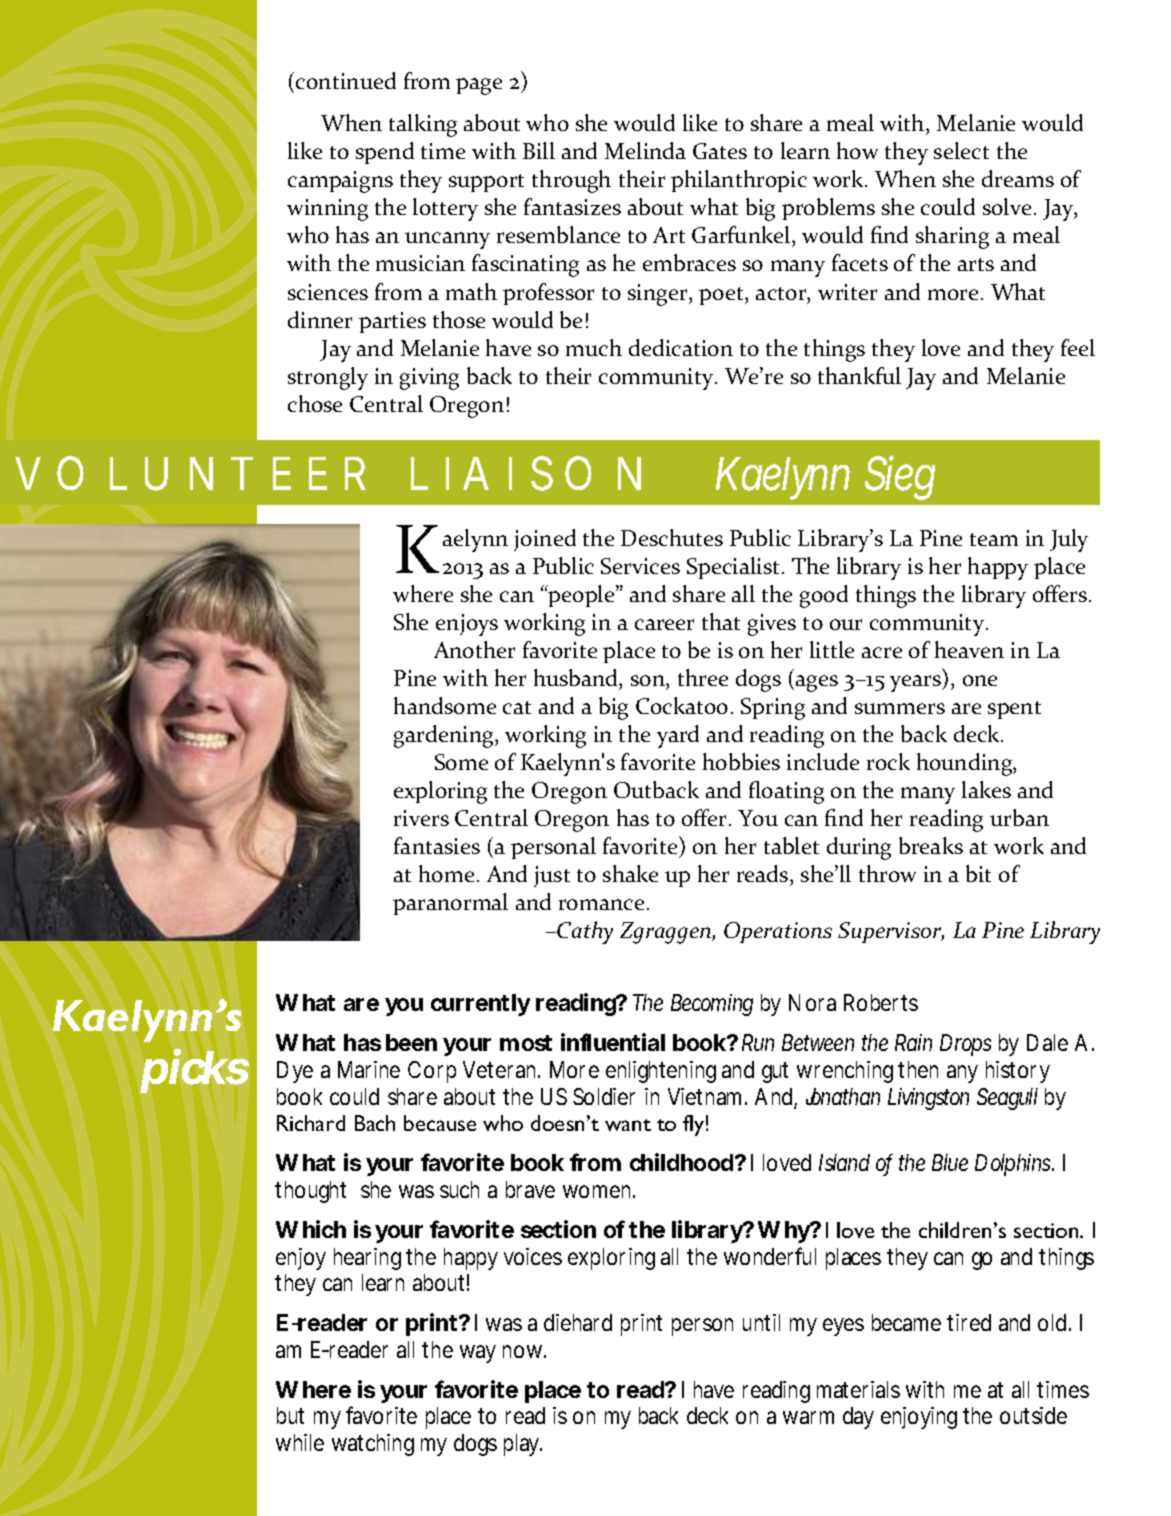 This image has height=1516, width=1171. I want to click on watching, so click(373, 1445).
